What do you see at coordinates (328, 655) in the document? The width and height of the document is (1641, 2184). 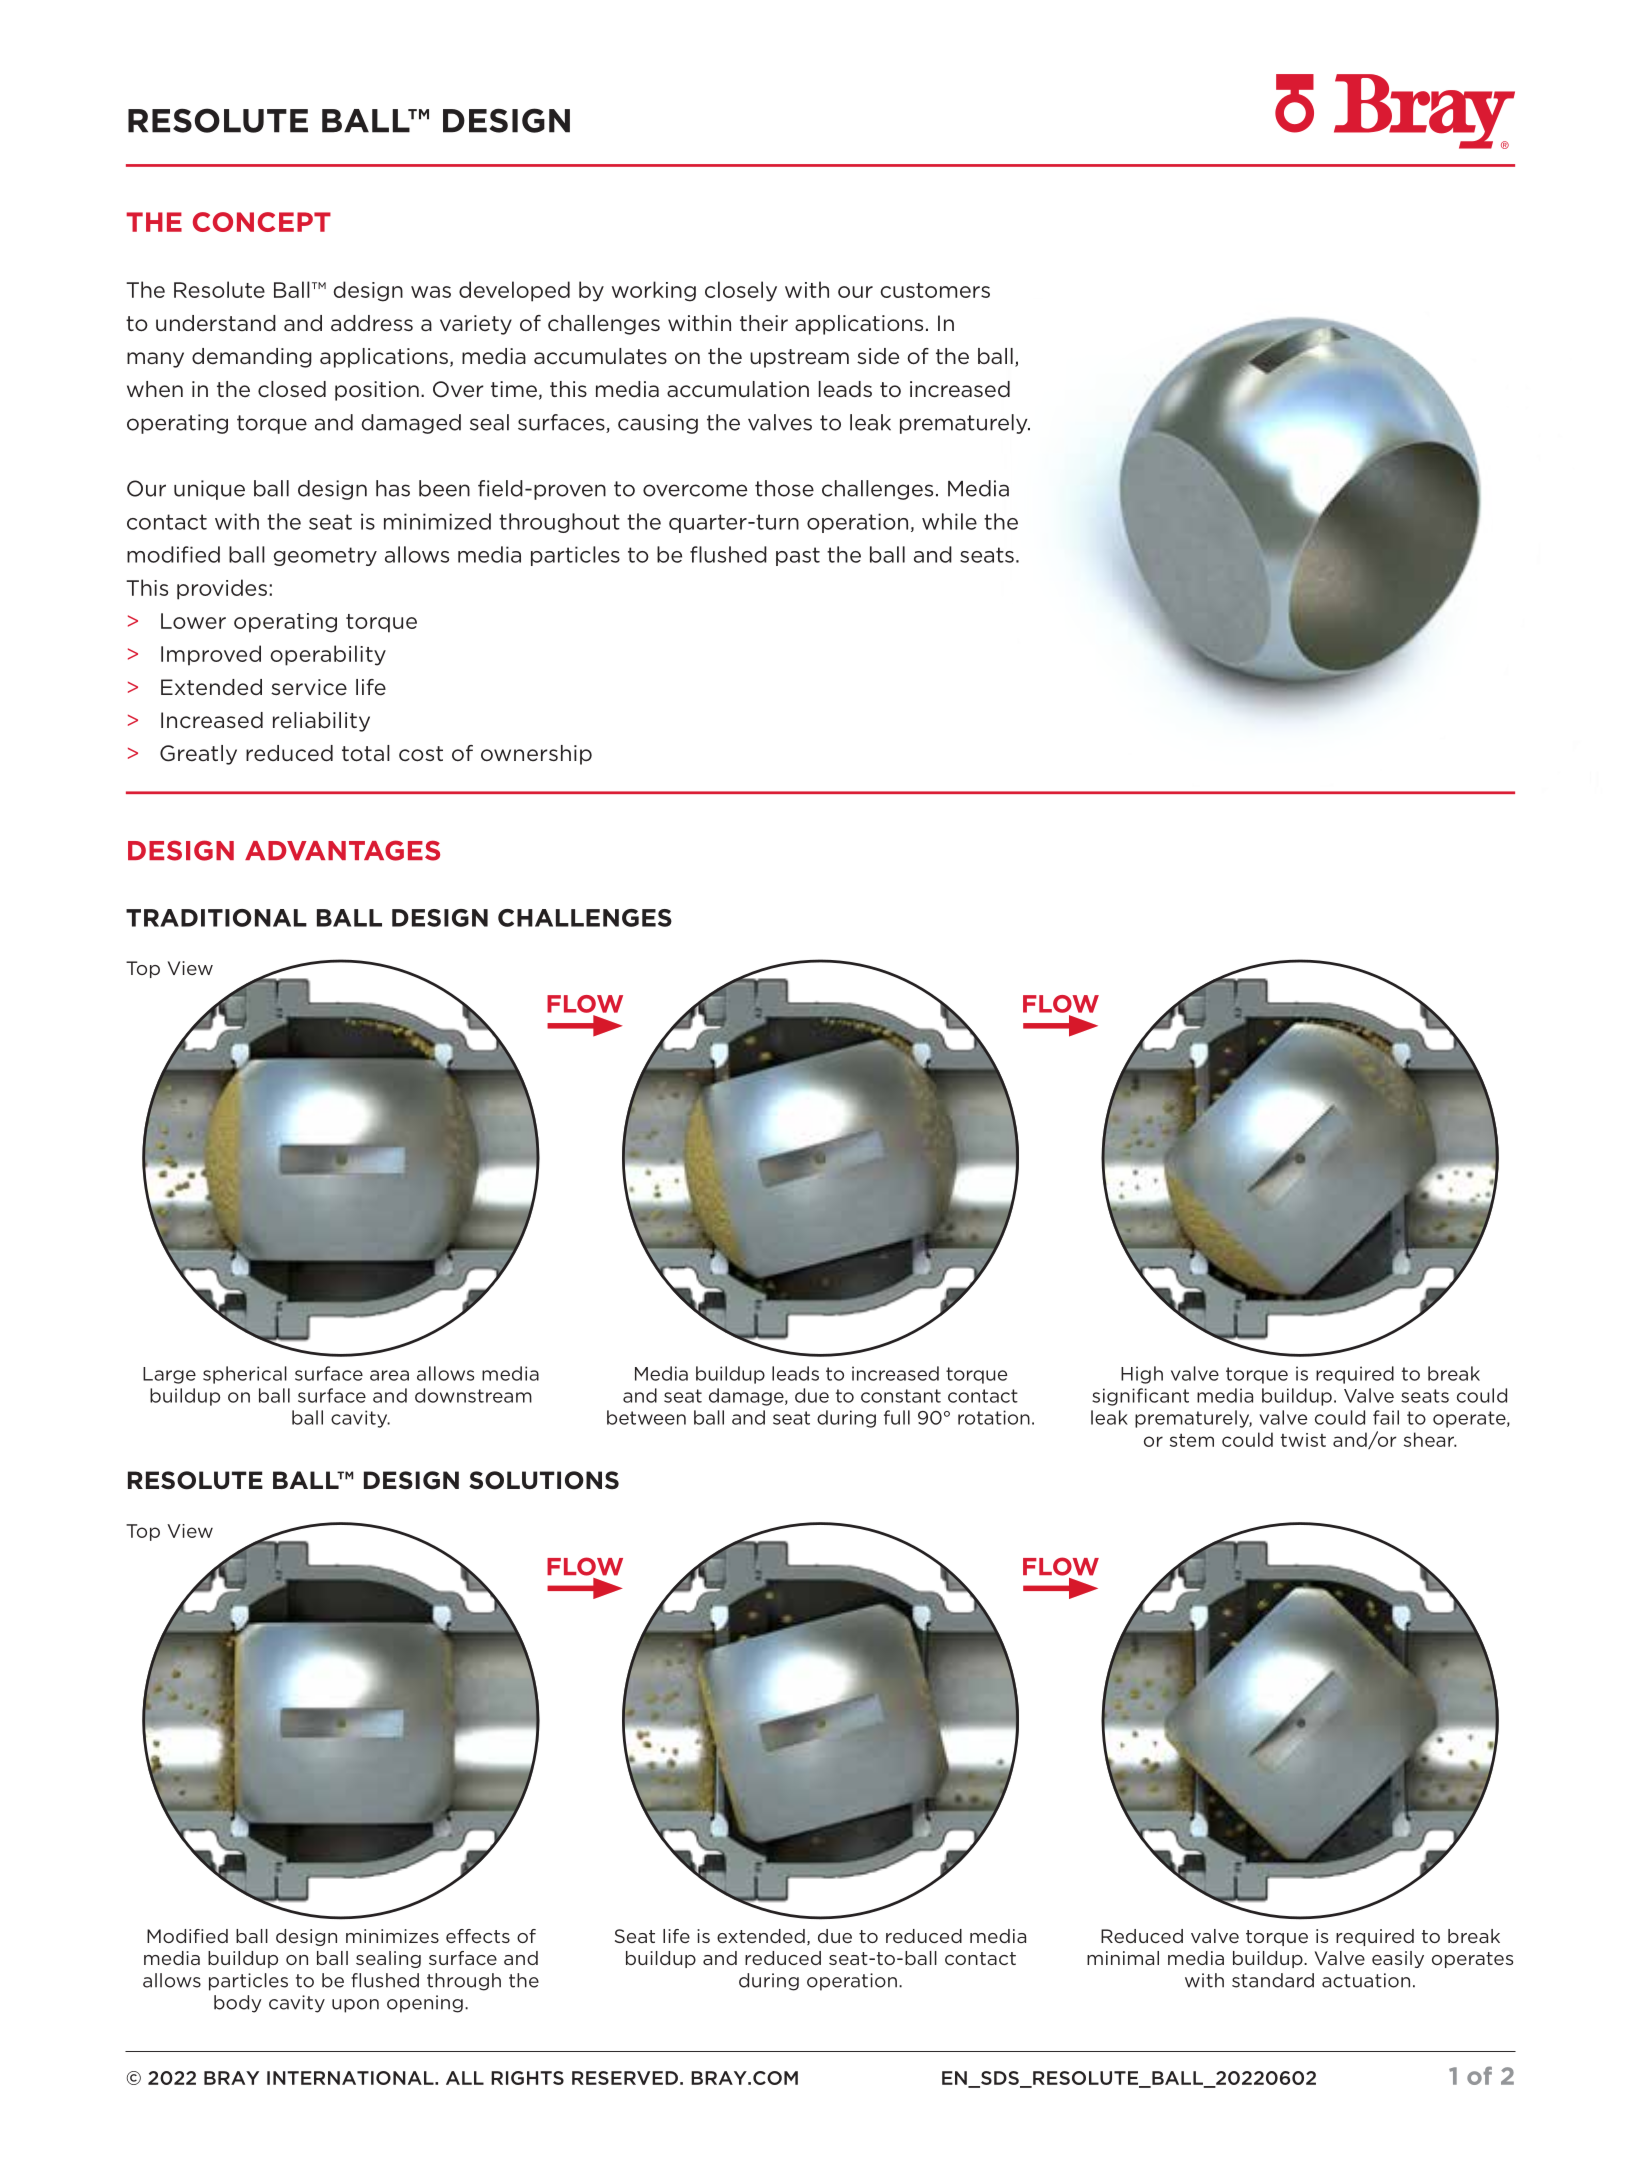 I see `operability` at bounding box center [328, 655].
